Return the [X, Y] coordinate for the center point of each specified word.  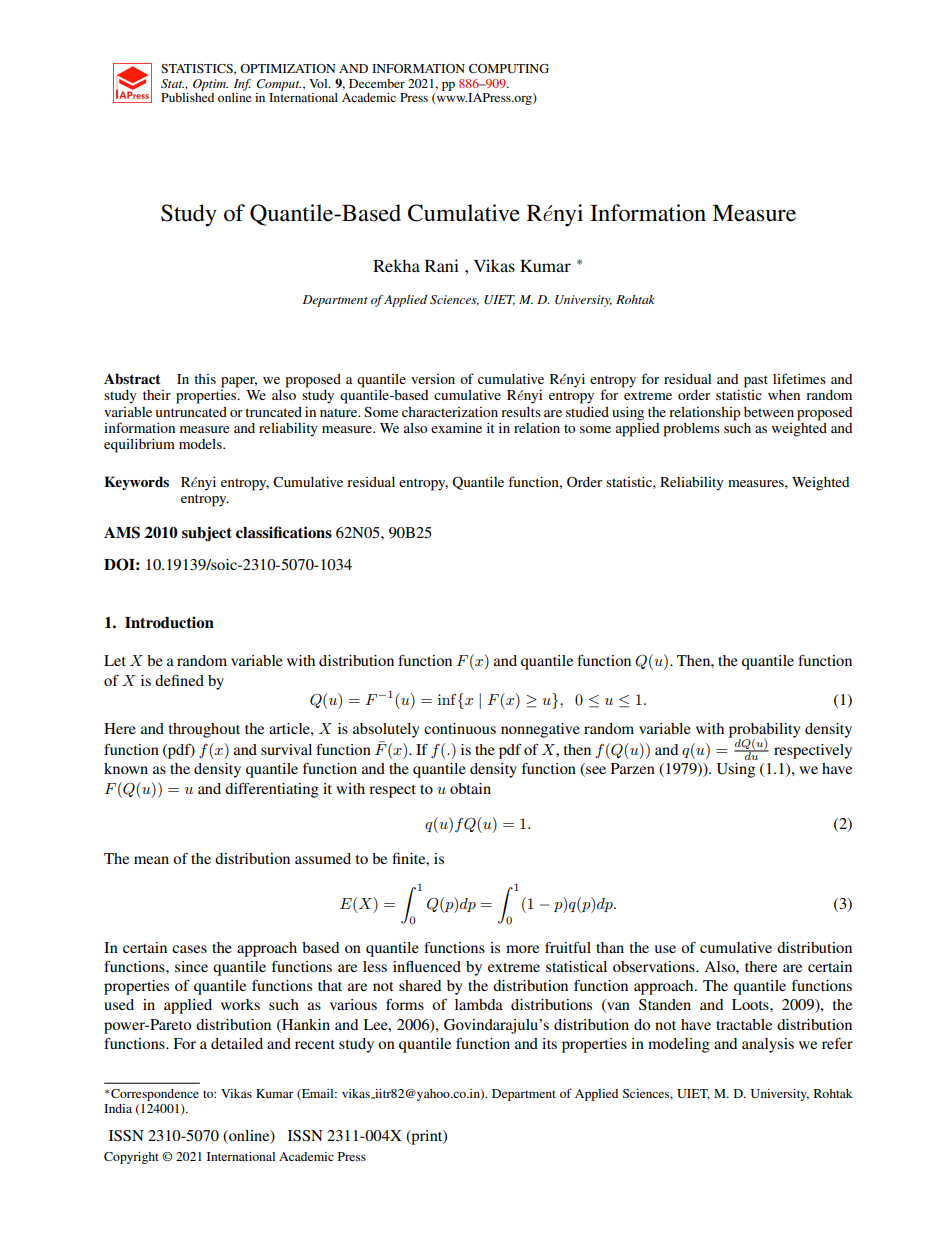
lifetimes [799, 378]
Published [187, 97]
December [377, 83]
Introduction [169, 622]
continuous [460, 728]
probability [764, 731]
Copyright [131, 1158]
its [549, 1043]
